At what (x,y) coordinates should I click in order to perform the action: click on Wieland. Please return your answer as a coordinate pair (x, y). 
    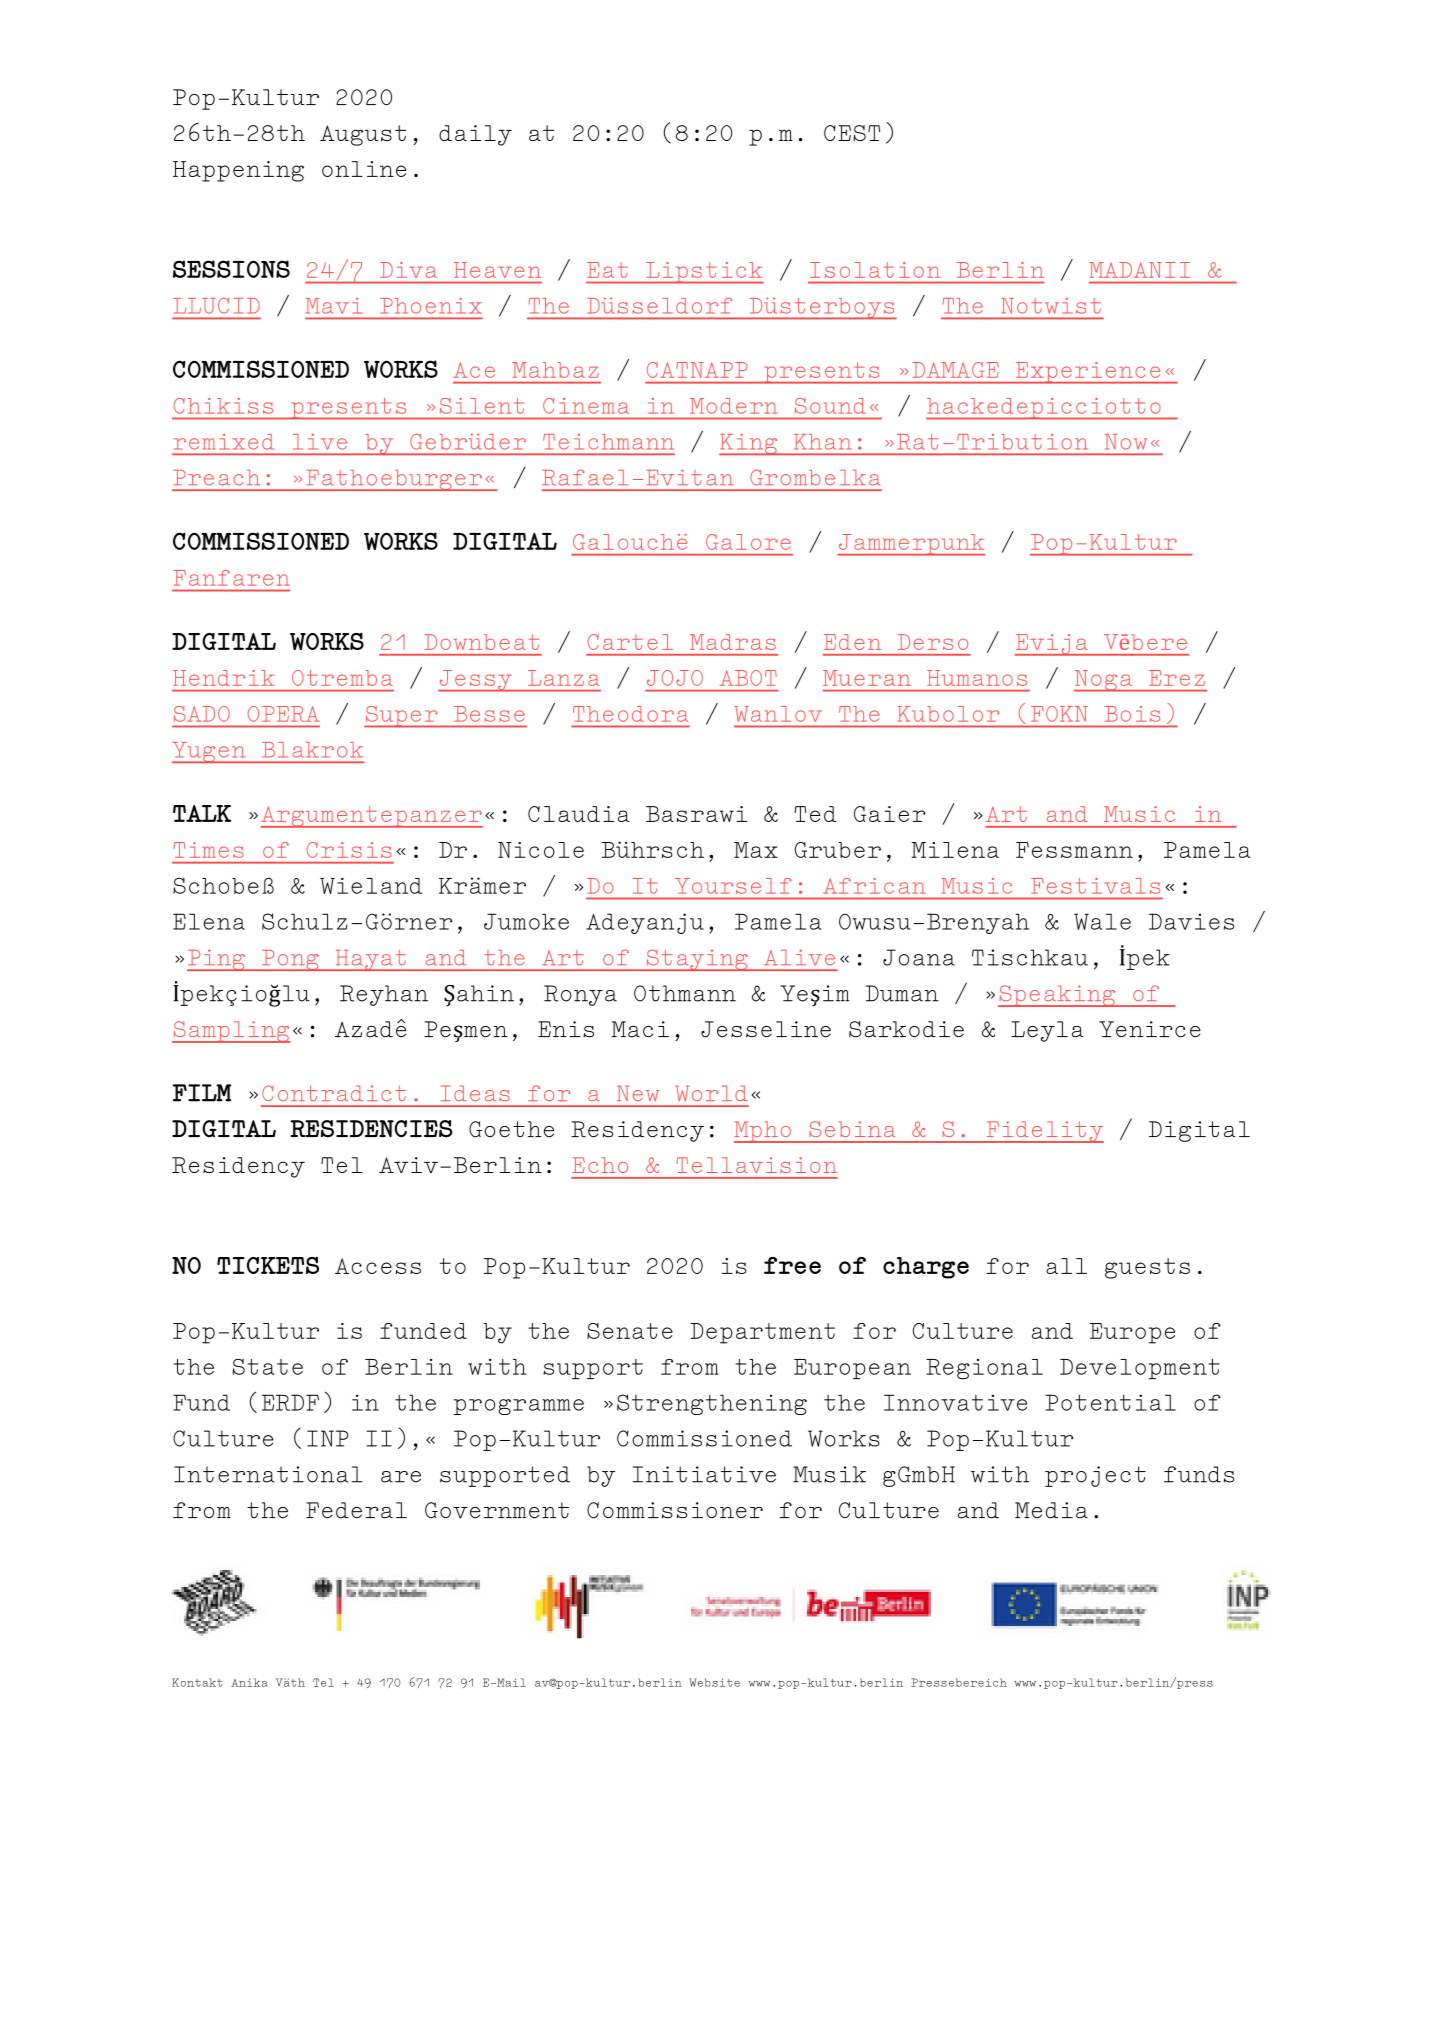
    Looking at the image, I should click on (371, 885).
